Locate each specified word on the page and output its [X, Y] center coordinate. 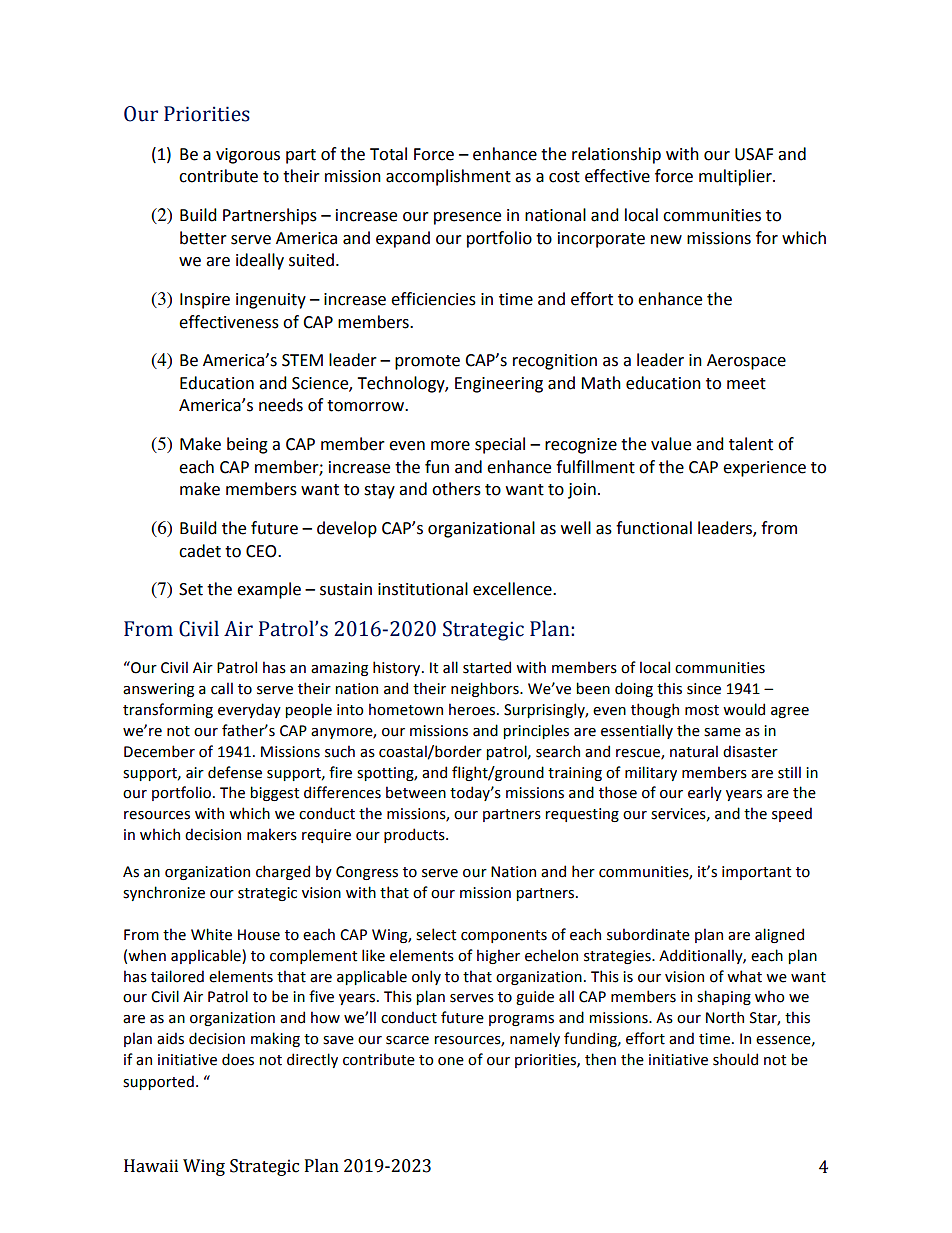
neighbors [486, 689]
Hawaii [151, 1166]
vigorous [248, 156]
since [704, 689]
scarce [407, 1040]
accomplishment [448, 177]
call [222, 688]
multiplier [736, 177]
